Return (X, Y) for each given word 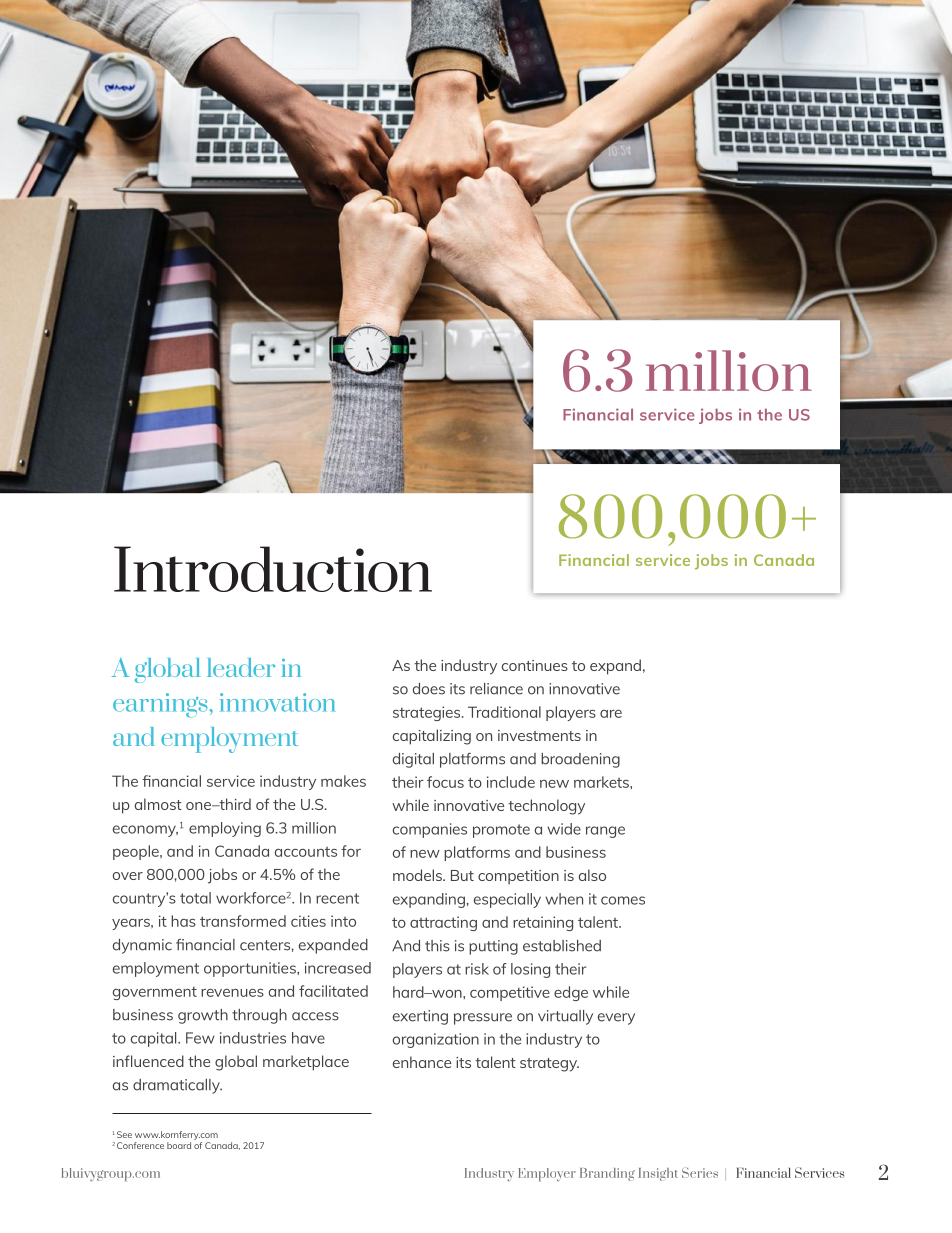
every (616, 1019)
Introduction (273, 569)
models (418, 875)
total (195, 898)
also (592, 875)
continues (535, 665)
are (611, 714)
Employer (547, 1174)
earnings (160, 705)
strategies (428, 713)
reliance (496, 689)
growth (203, 1016)
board (179, 1145)
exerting (420, 1017)
